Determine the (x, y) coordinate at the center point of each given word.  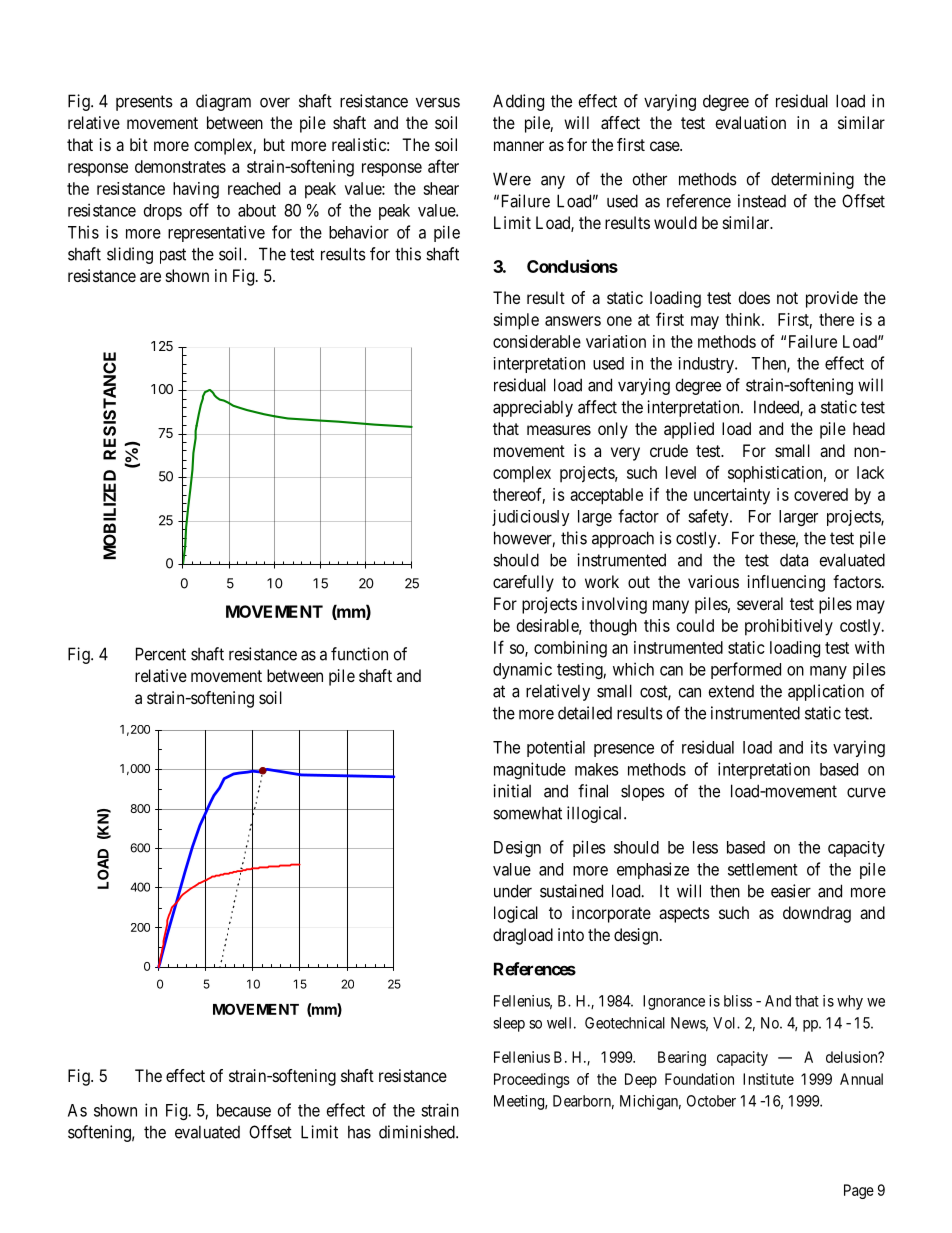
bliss (738, 1001)
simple (516, 321)
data (794, 560)
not (787, 298)
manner (519, 146)
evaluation (750, 122)
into (571, 934)
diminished (418, 1132)
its (819, 747)
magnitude (530, 770)
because (244, 1110)
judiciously (531, 517)
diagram (223, 102)
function (359, 654)
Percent (161, 654)
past (173, 256)
